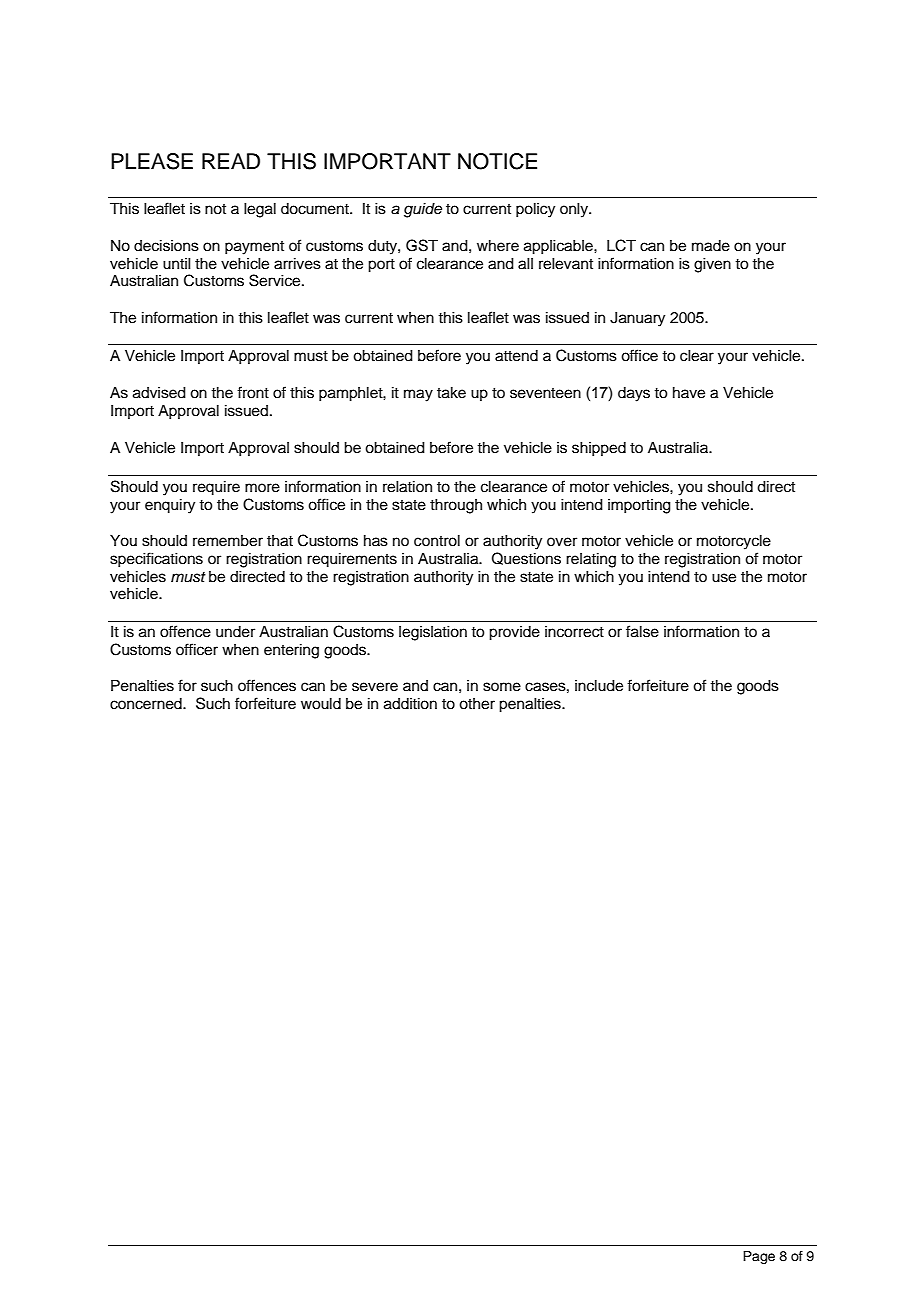  I want to click on Page, so click(759, 1257).
